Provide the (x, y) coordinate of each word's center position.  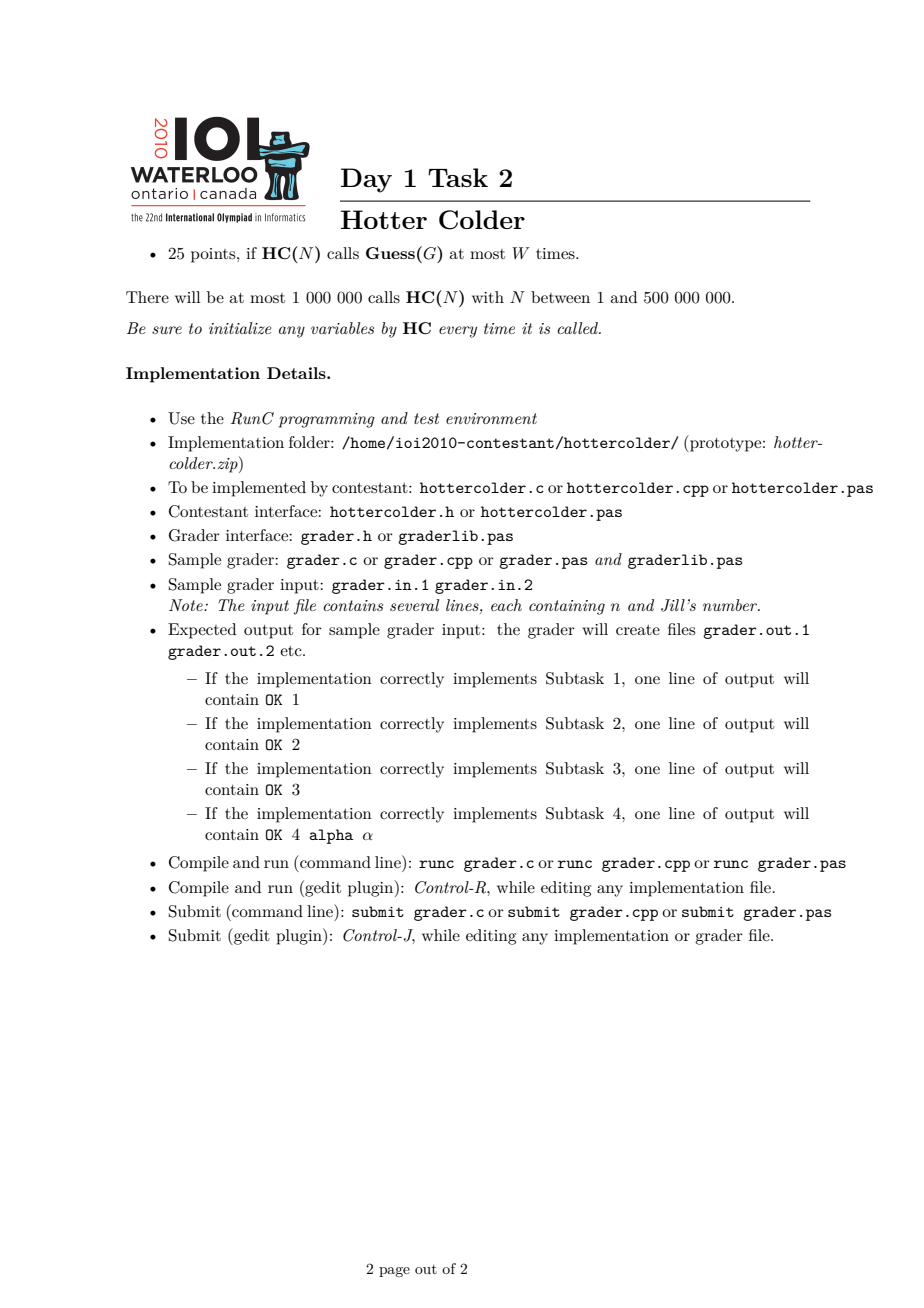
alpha (331, 836)
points (214, 255)
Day (366, 180)
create (638, 630)
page (394, 1272)
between (560, 297)
